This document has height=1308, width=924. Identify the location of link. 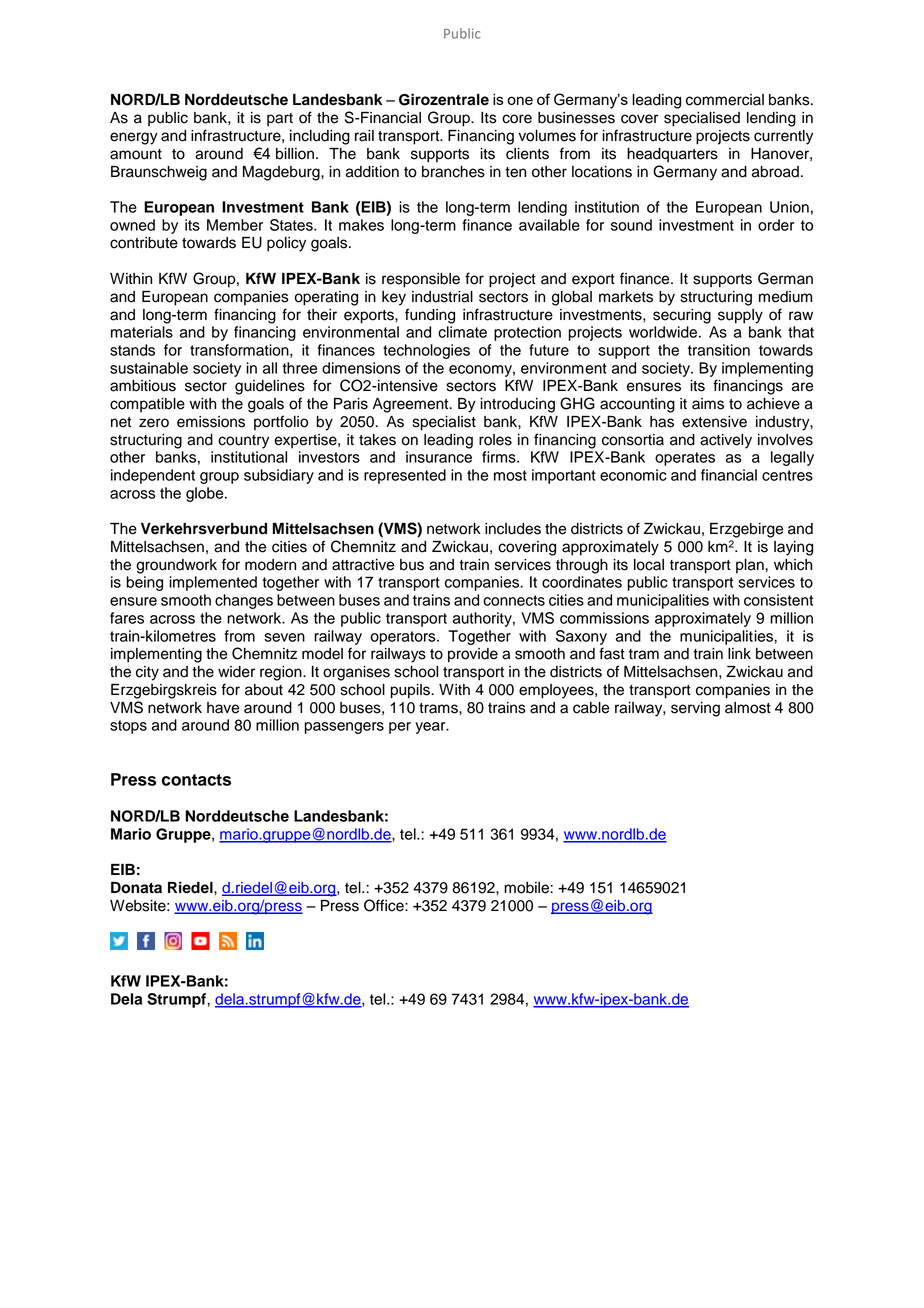
(739, 653).
